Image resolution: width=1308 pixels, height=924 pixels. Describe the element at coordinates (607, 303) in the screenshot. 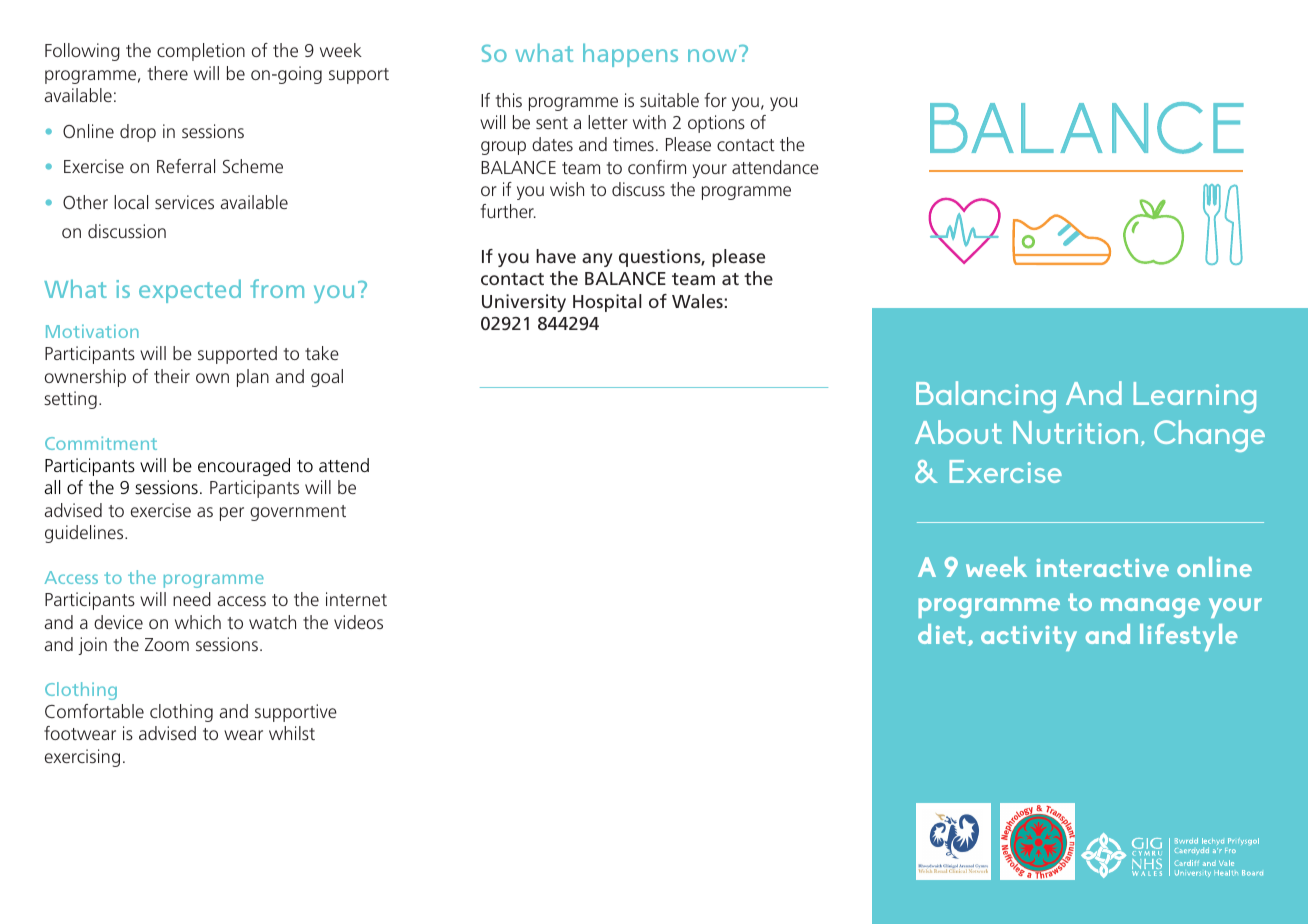

I see `Hospital` at that location.
